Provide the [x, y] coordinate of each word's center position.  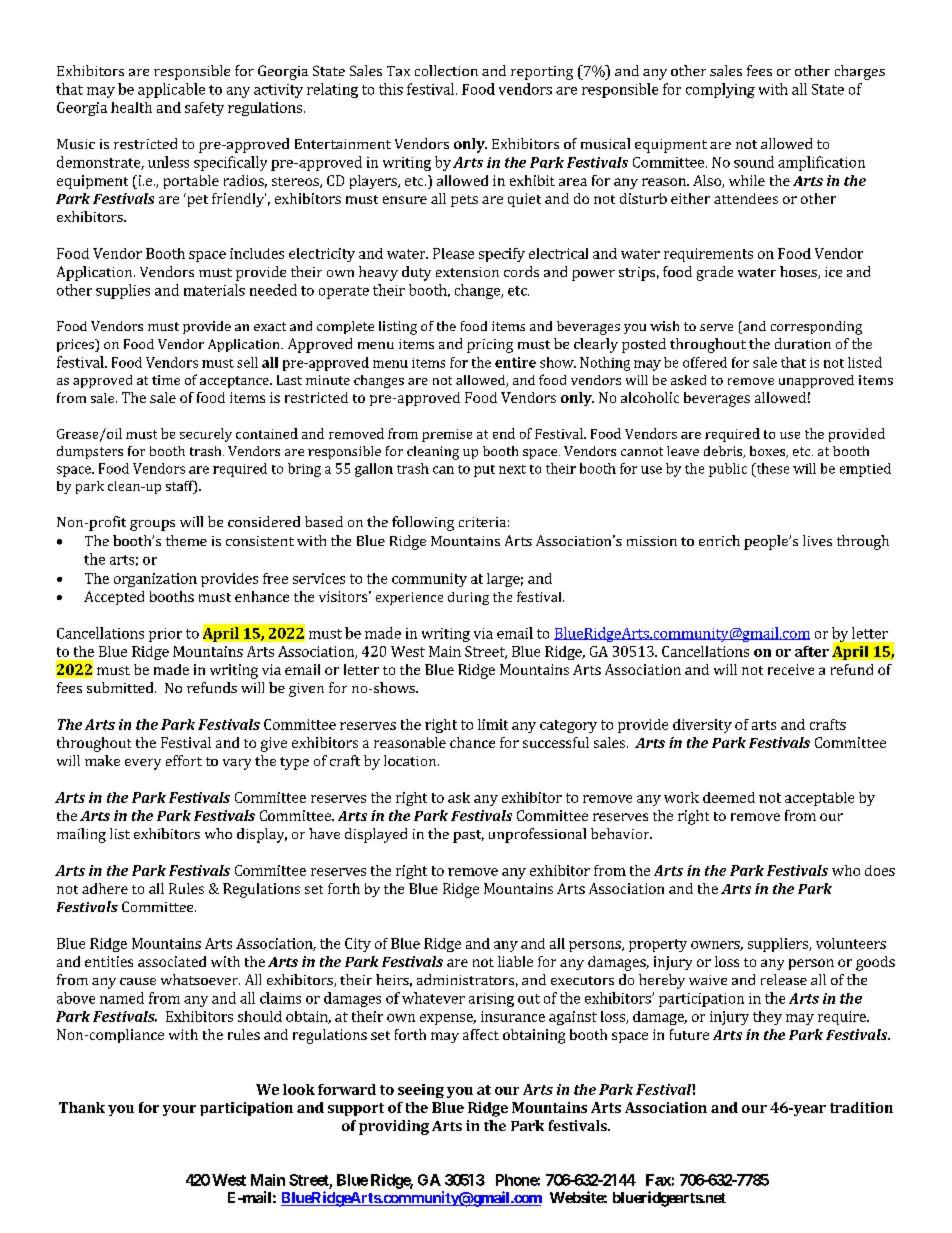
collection [446, 70]
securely [206, 435]
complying [720, 90]
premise [447, 435]
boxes [768, 452]
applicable [171, 90]
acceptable [819, 799]
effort [184, 760]
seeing [421, 1091]
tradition [861, 1107]
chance [472, 742]
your [179, 1110]
